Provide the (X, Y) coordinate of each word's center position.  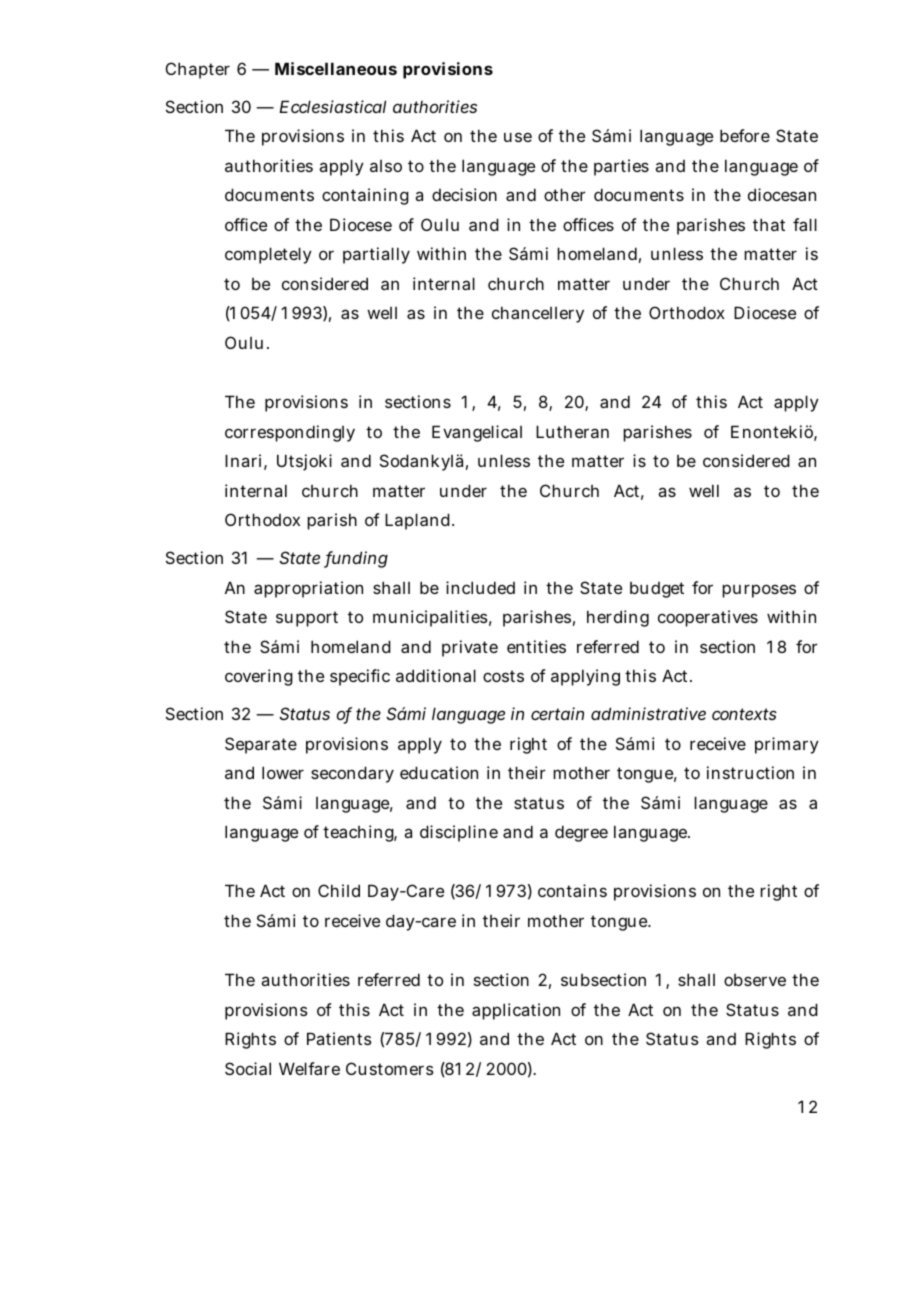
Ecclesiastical (332, 106)
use (518, 137)
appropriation (308, 589)
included (480, 587)
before (745, 135)
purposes (759, 591)
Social (248, 1068)
